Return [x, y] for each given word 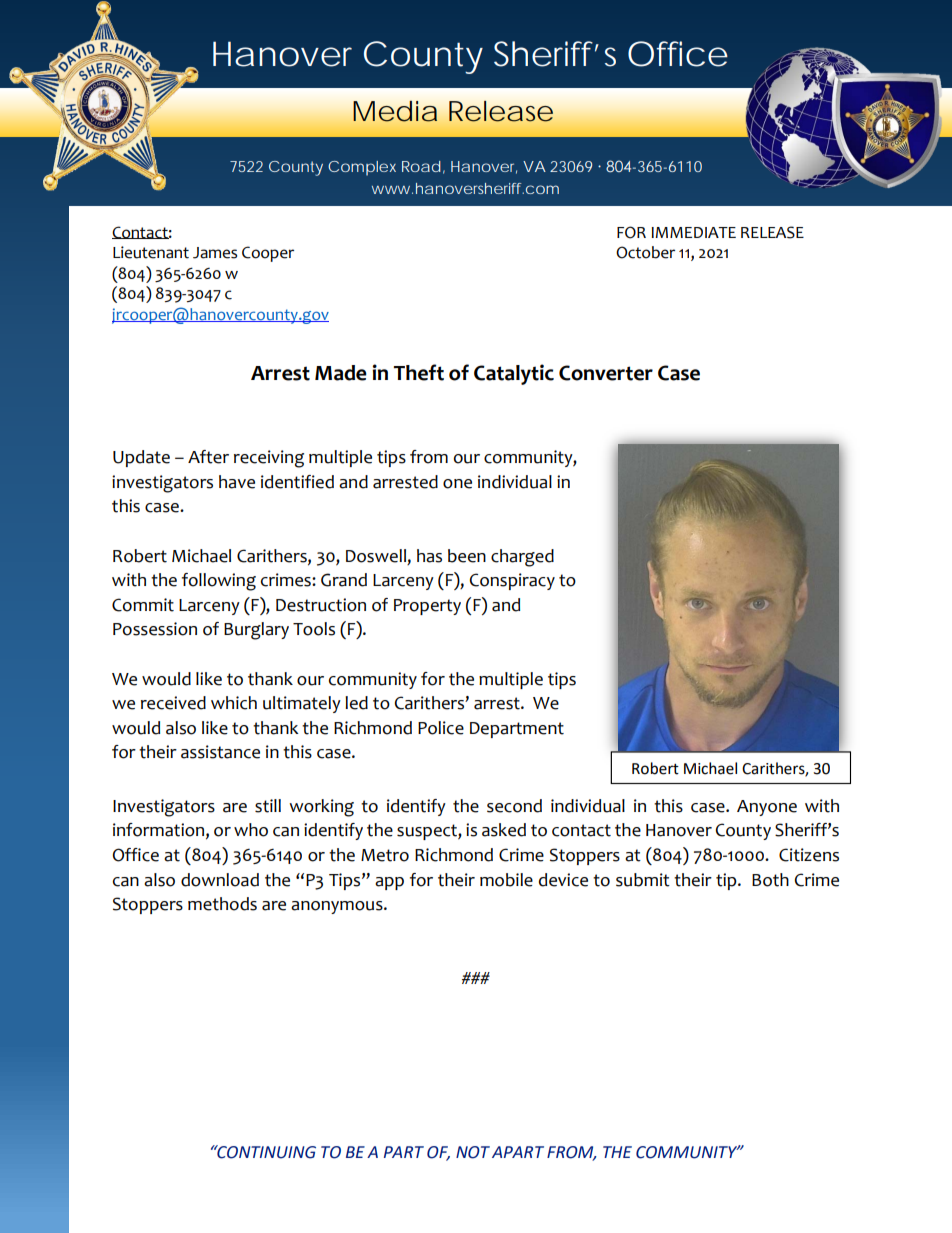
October [645, 252]
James [215, 253]
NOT [473, 1152]
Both [770, 880]
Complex [362, 168]
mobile [506, 880]
